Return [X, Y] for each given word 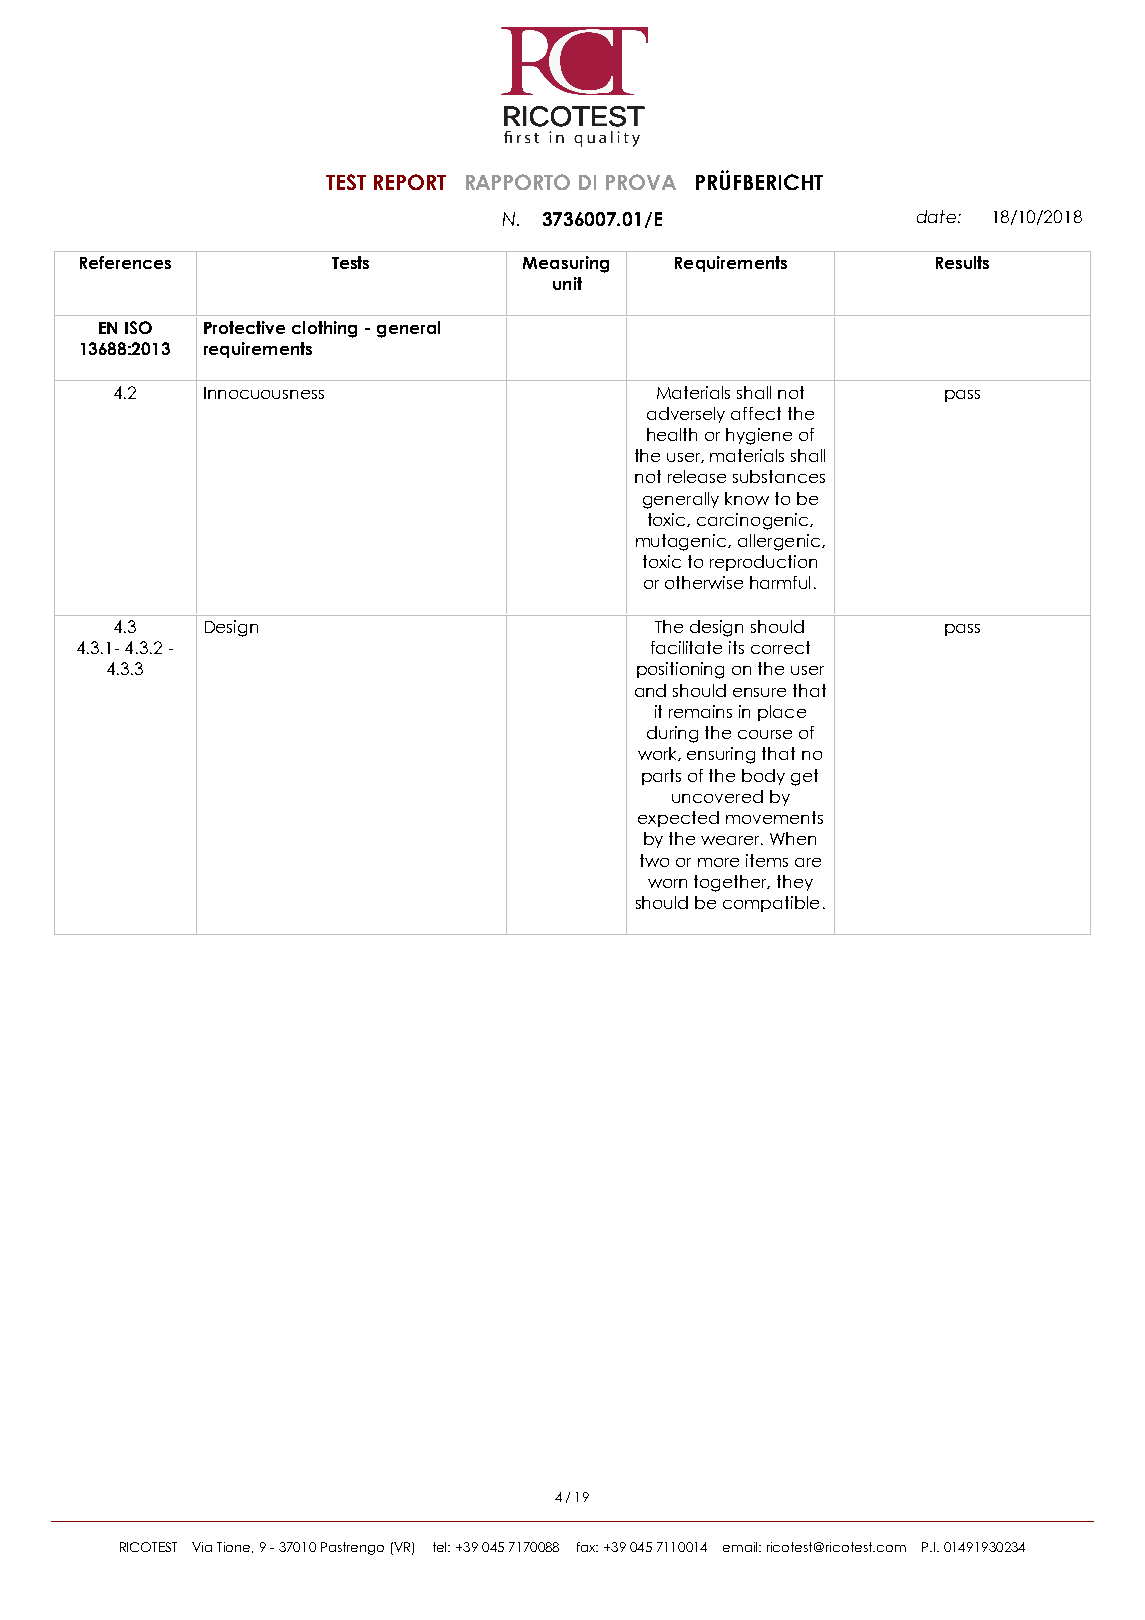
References [125, 262]
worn [667, 883]
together [732, 883]
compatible [771, 904]
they [795, 883]
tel [441, 1547]
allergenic [779, 542]
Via [202, 1547]
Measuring [566, 264]
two [654, 860]
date [936, 216]
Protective [244, 327]
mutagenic [682, 542]
